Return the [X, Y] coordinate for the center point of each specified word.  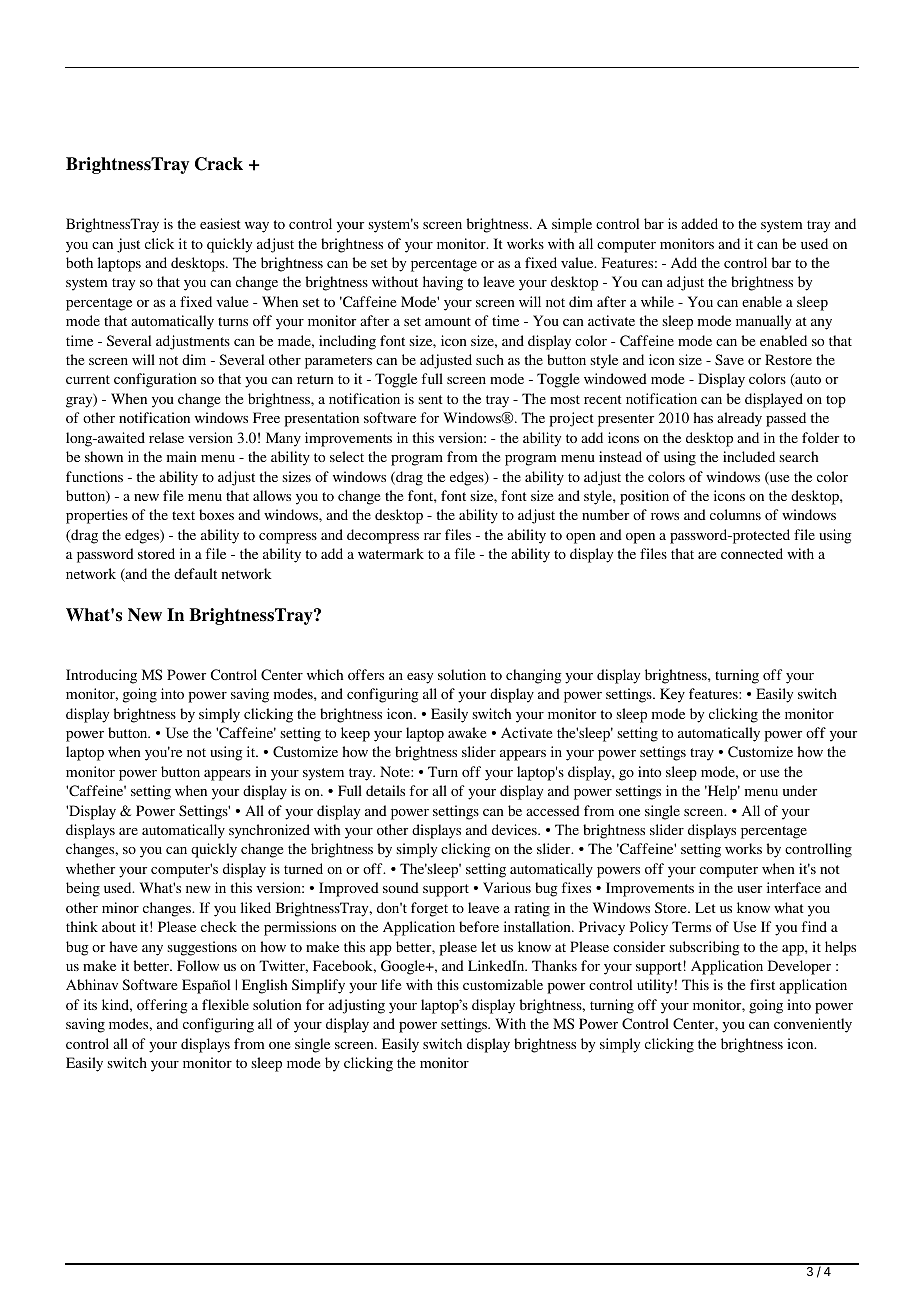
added [699, 223]
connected [752, 553]
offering [162, 1006]
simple [572, 225]
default [195, 573]
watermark [391, 553]
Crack [219, 164]
